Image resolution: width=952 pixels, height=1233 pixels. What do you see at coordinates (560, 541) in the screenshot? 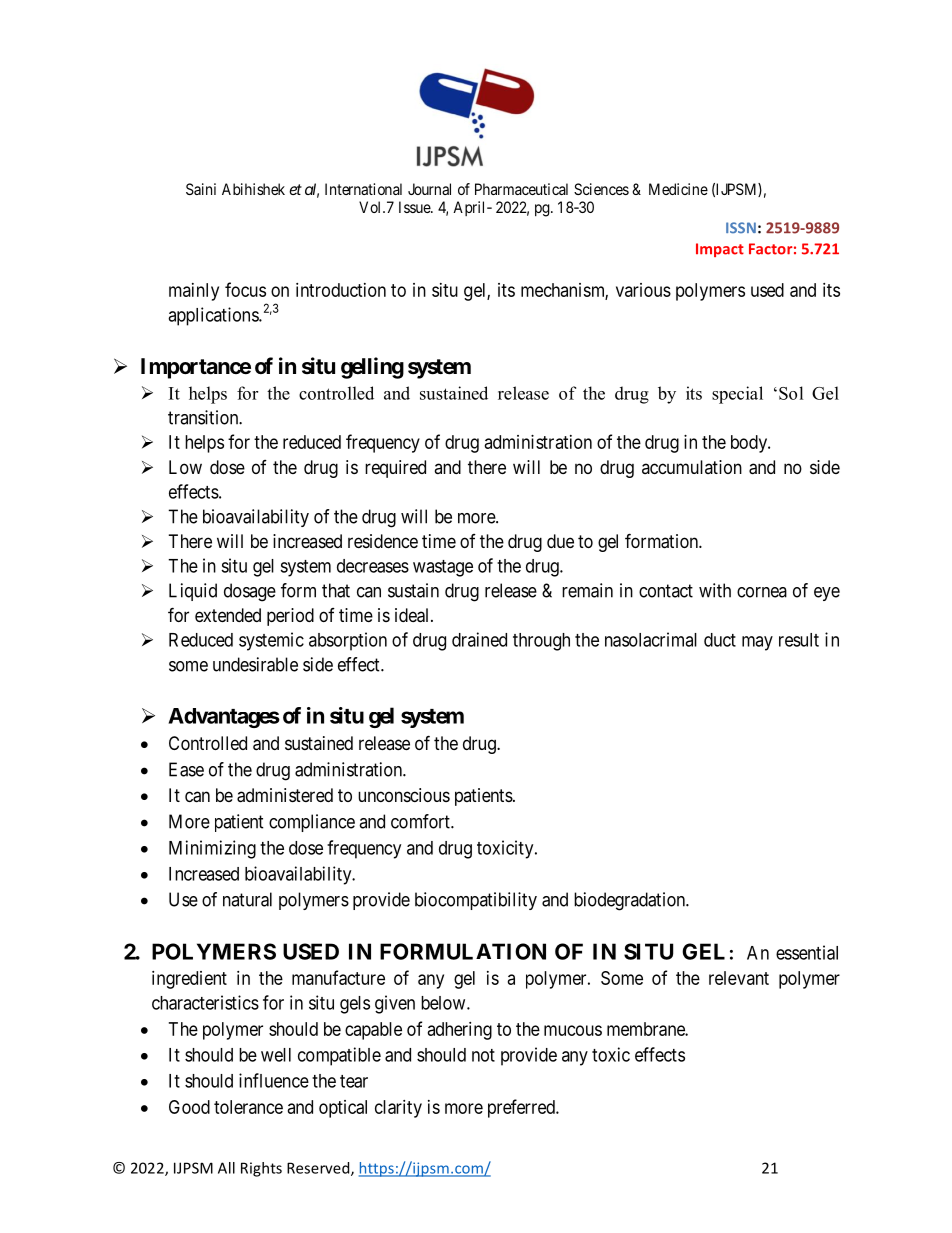
I see `due` at bounding box center [560, 541].
